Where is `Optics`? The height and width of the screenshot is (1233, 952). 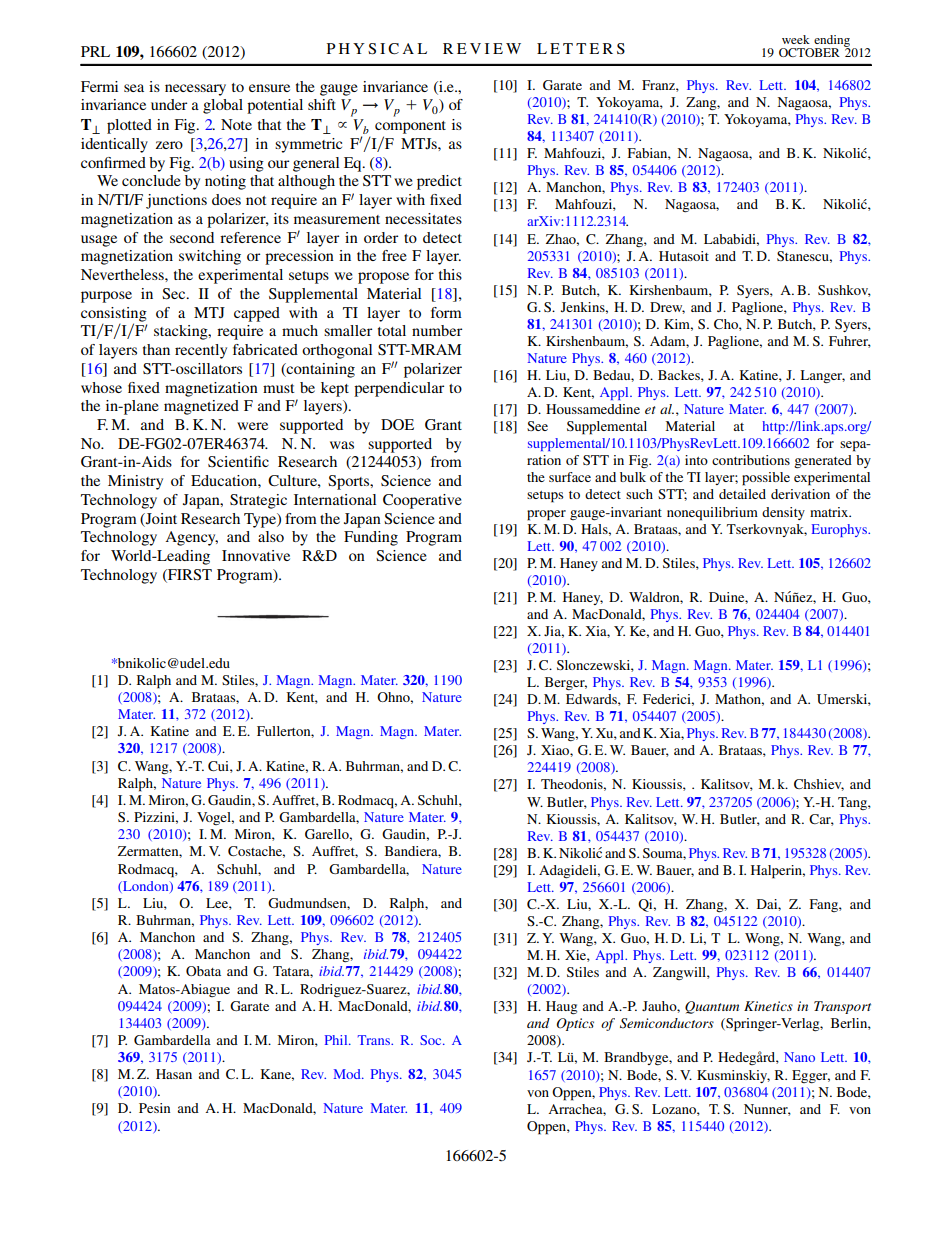 Optics is located at coordinates (575, 1024).
